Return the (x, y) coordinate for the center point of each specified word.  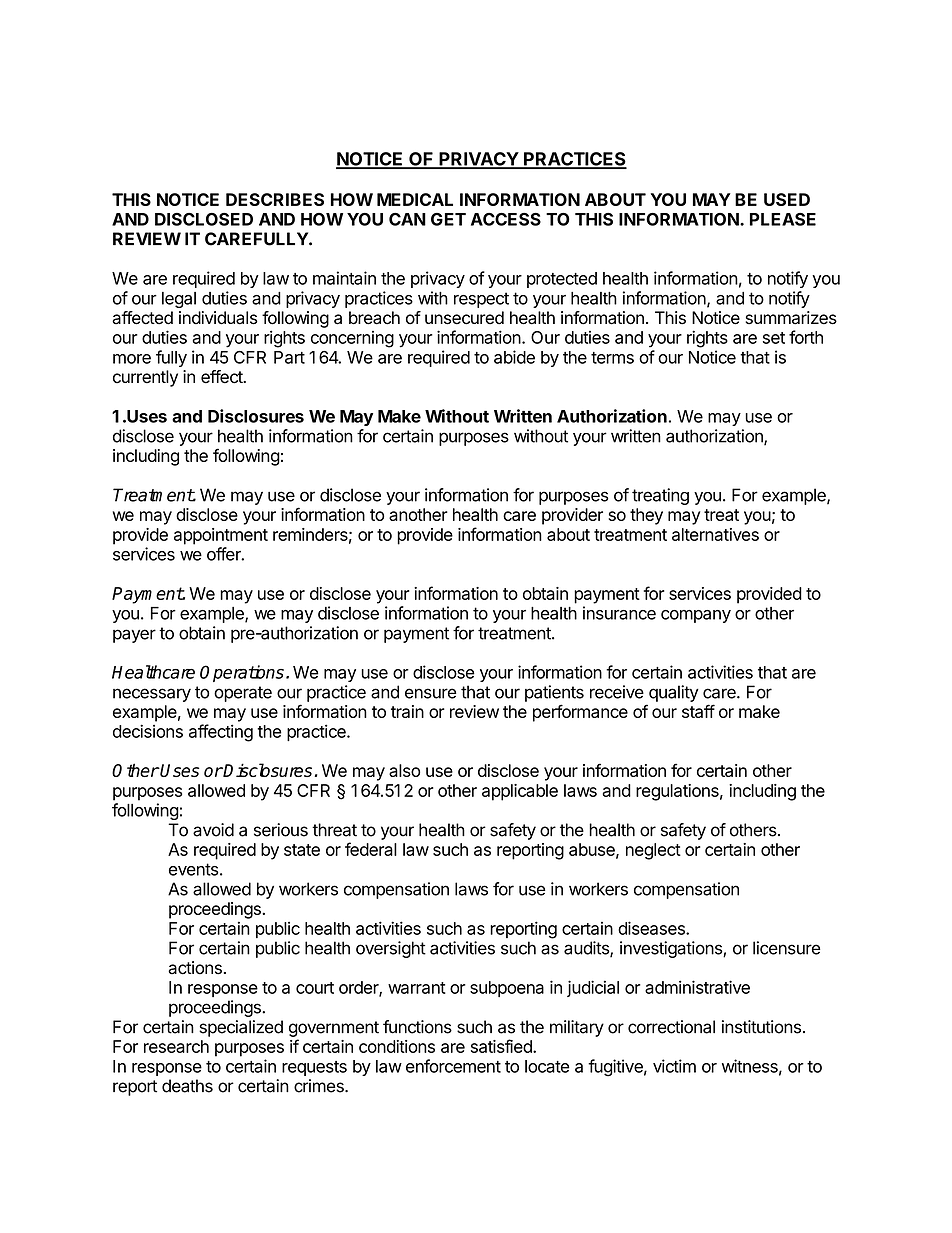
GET (448, 219)
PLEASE (783, 219)
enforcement (453, 1066)
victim (674, 1066)
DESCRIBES (275, 199)
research (176, 1046)
